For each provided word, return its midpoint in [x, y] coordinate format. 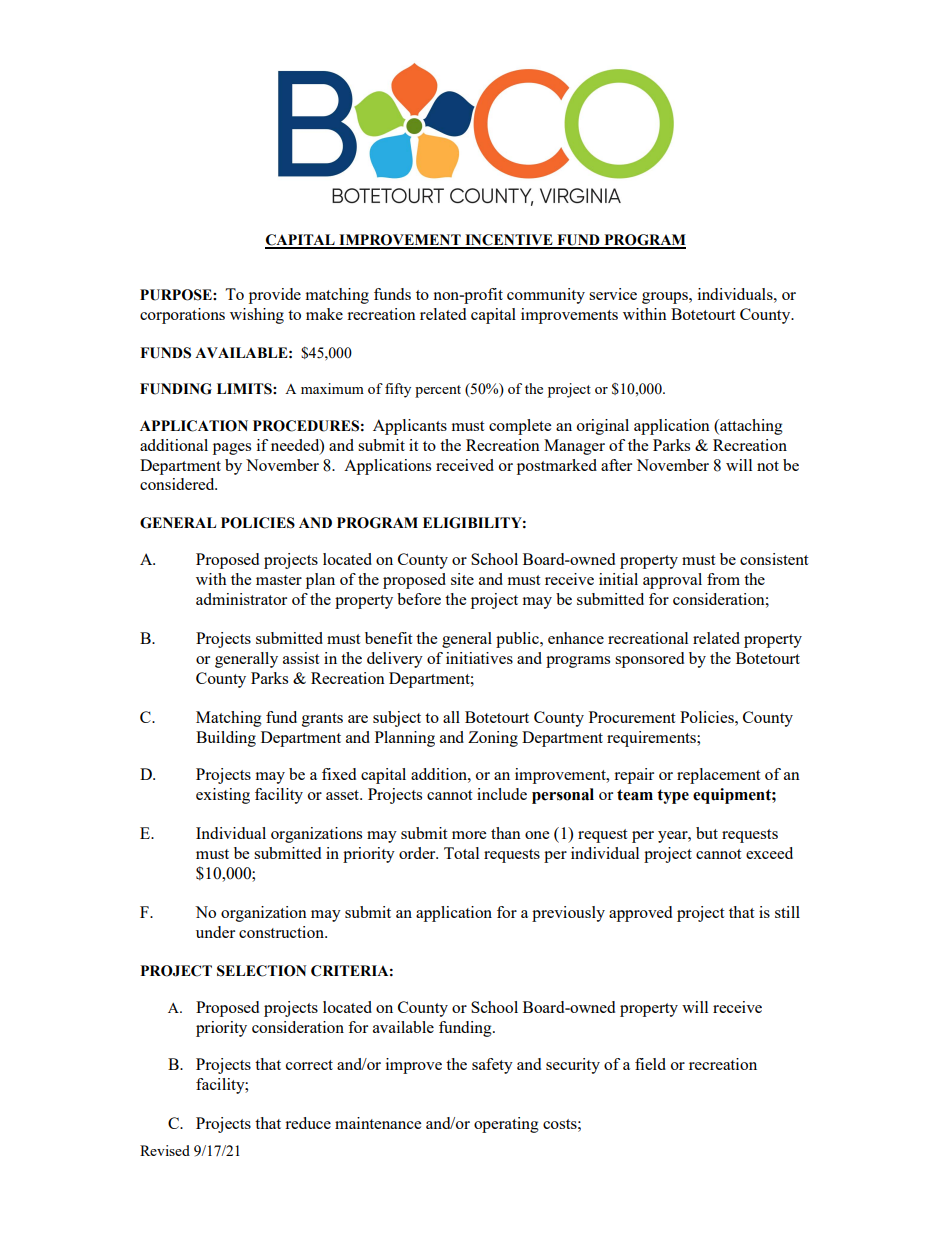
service [613, 294]
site [462, 579]
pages [232, 449]
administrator [241, 599]
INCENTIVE [509, 241]
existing [223, 796]
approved [640, 914]
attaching [750, 427]
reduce [308, 1123]
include [502, 794]
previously [568, 914]
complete [520, 427]
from [723, 579]
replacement [718, 776]
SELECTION [261, 971]
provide [275, 296]
